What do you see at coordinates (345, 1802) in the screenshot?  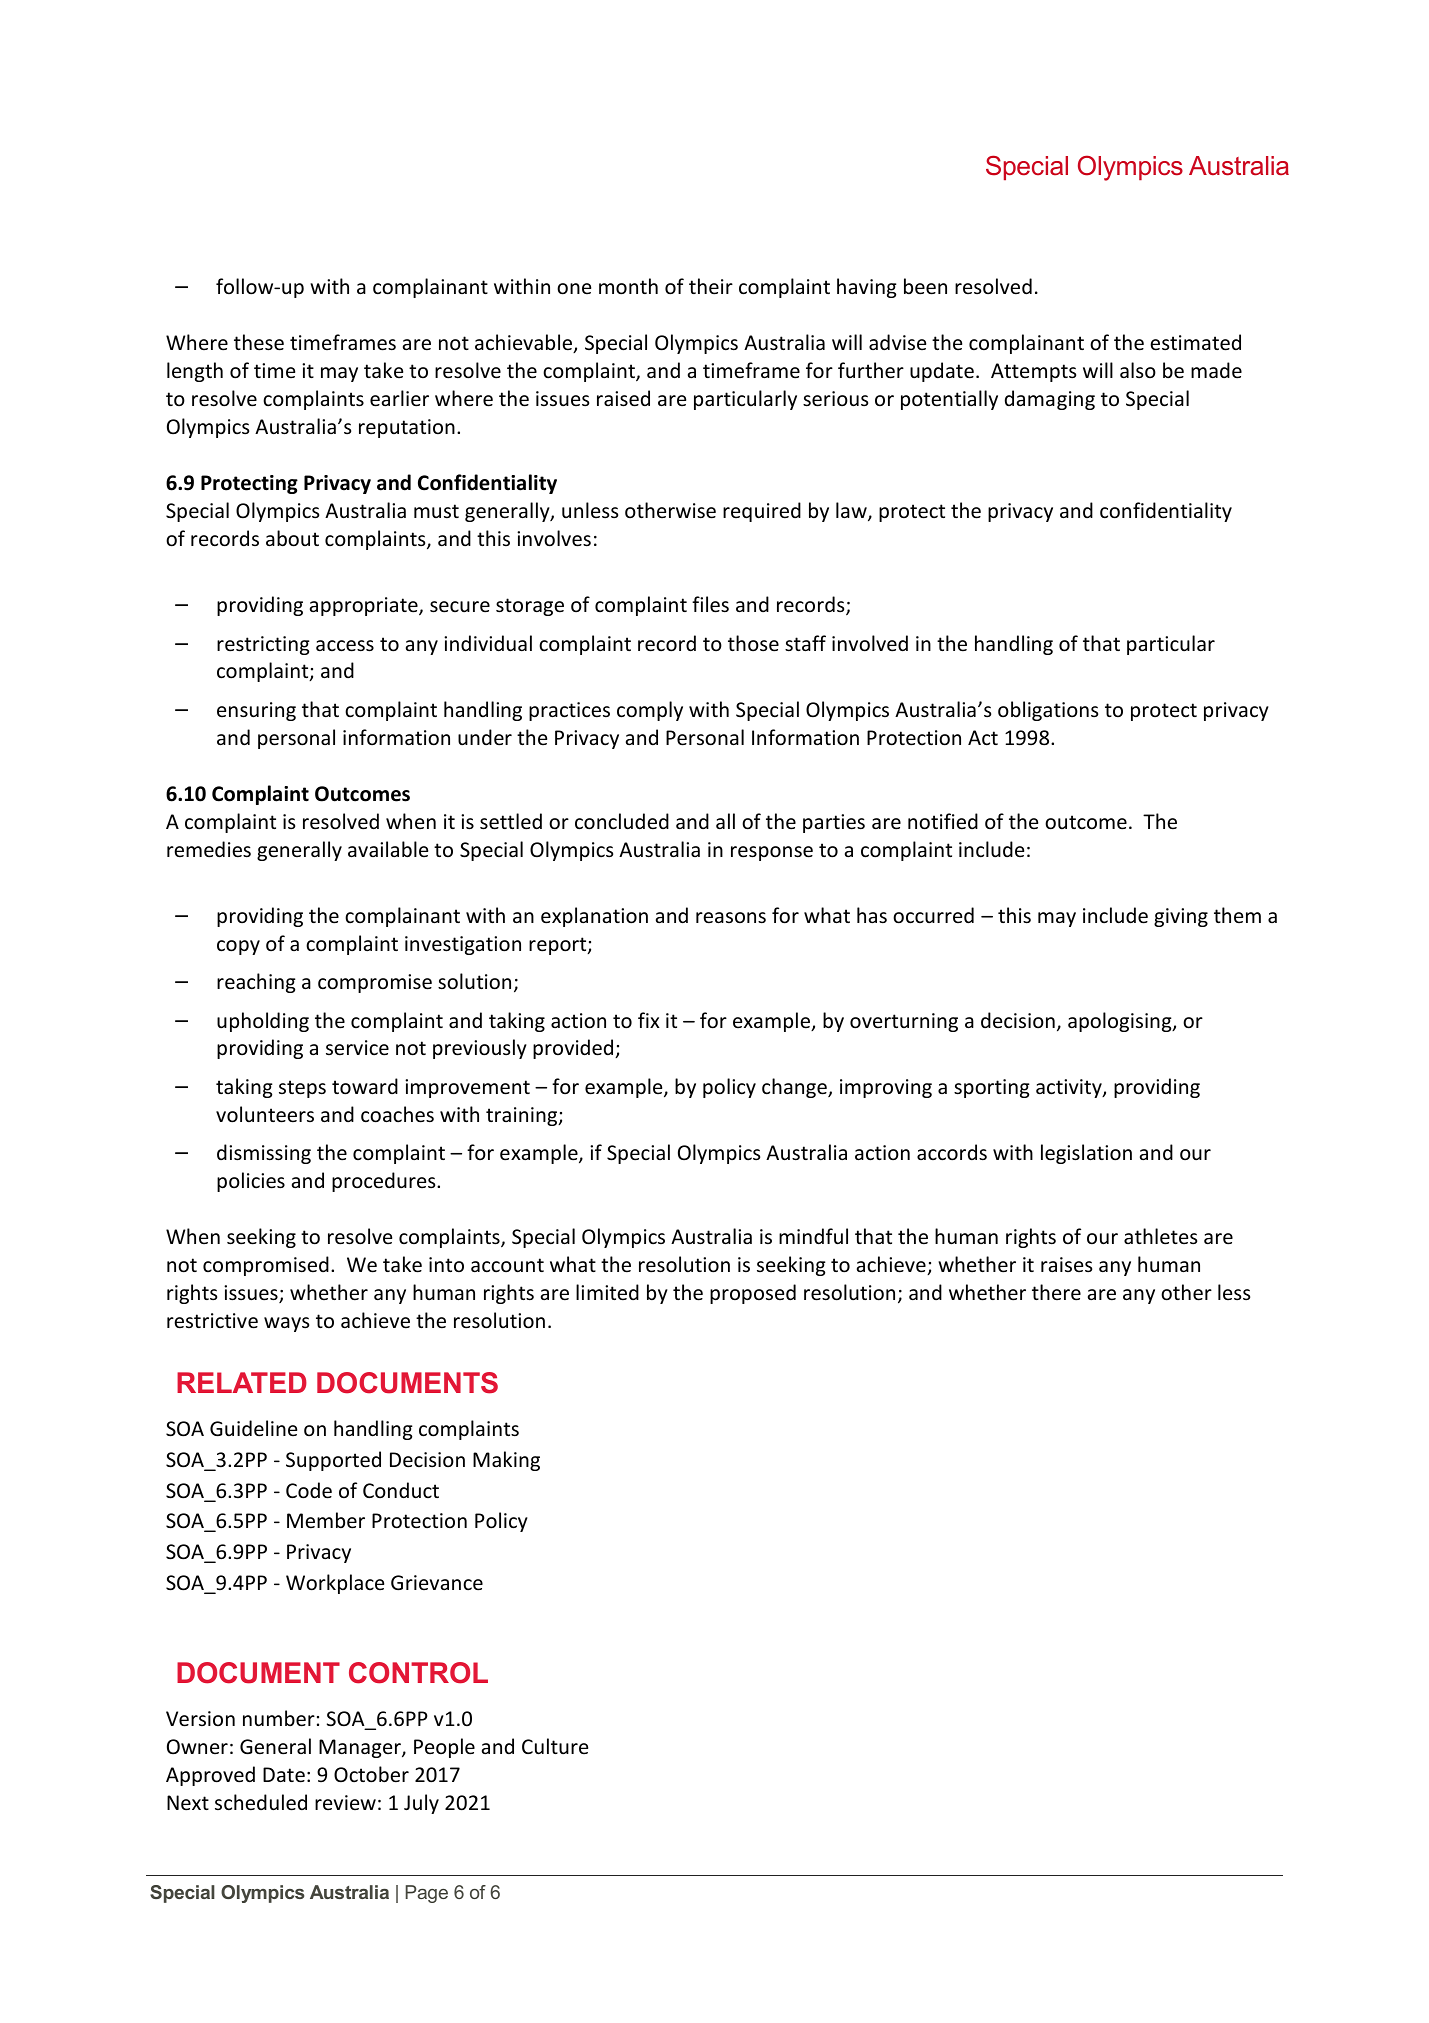 I see `review` at bounding box center [345, 1802].
